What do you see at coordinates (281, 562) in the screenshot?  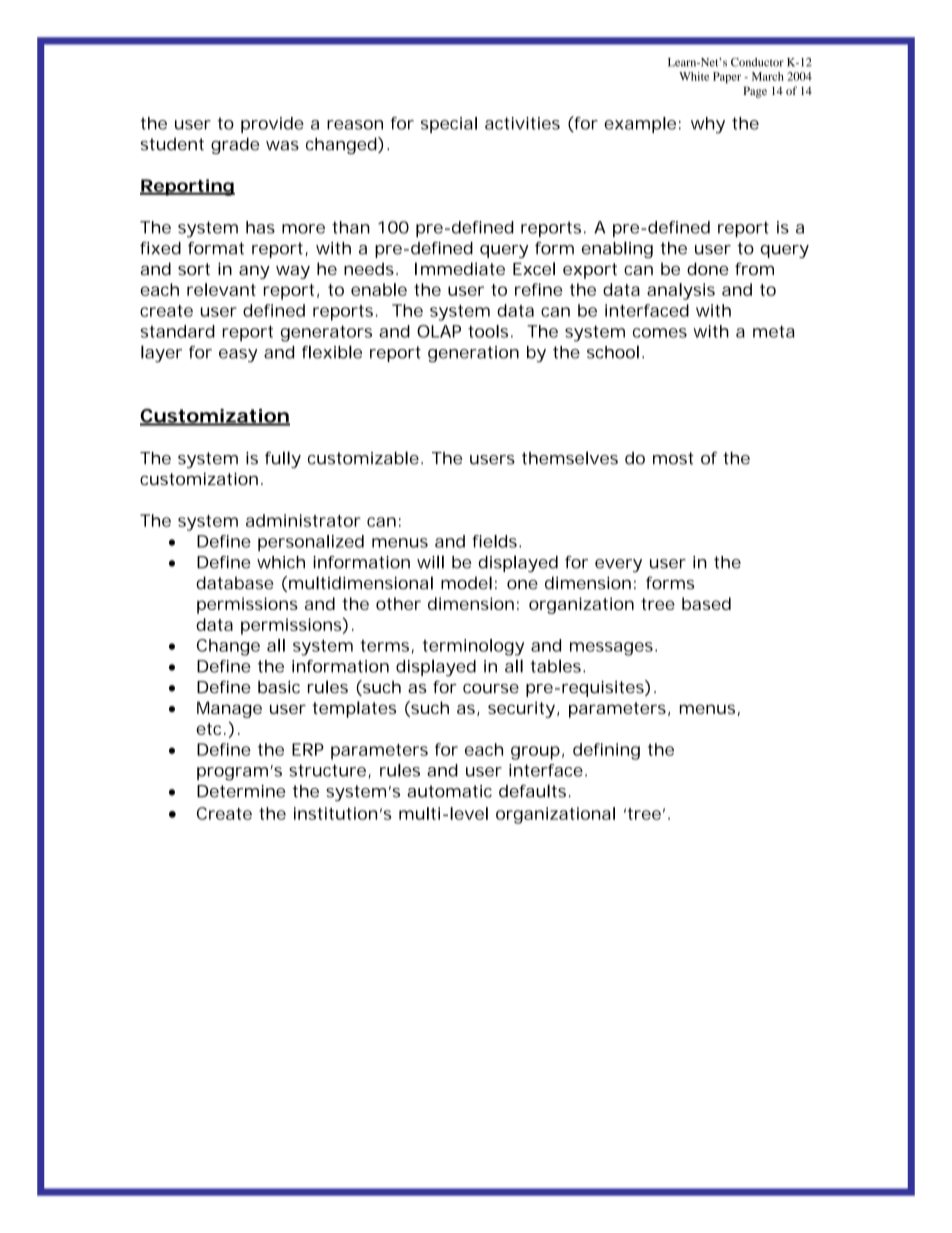 I see `which` at bounding box center [281, 562].
